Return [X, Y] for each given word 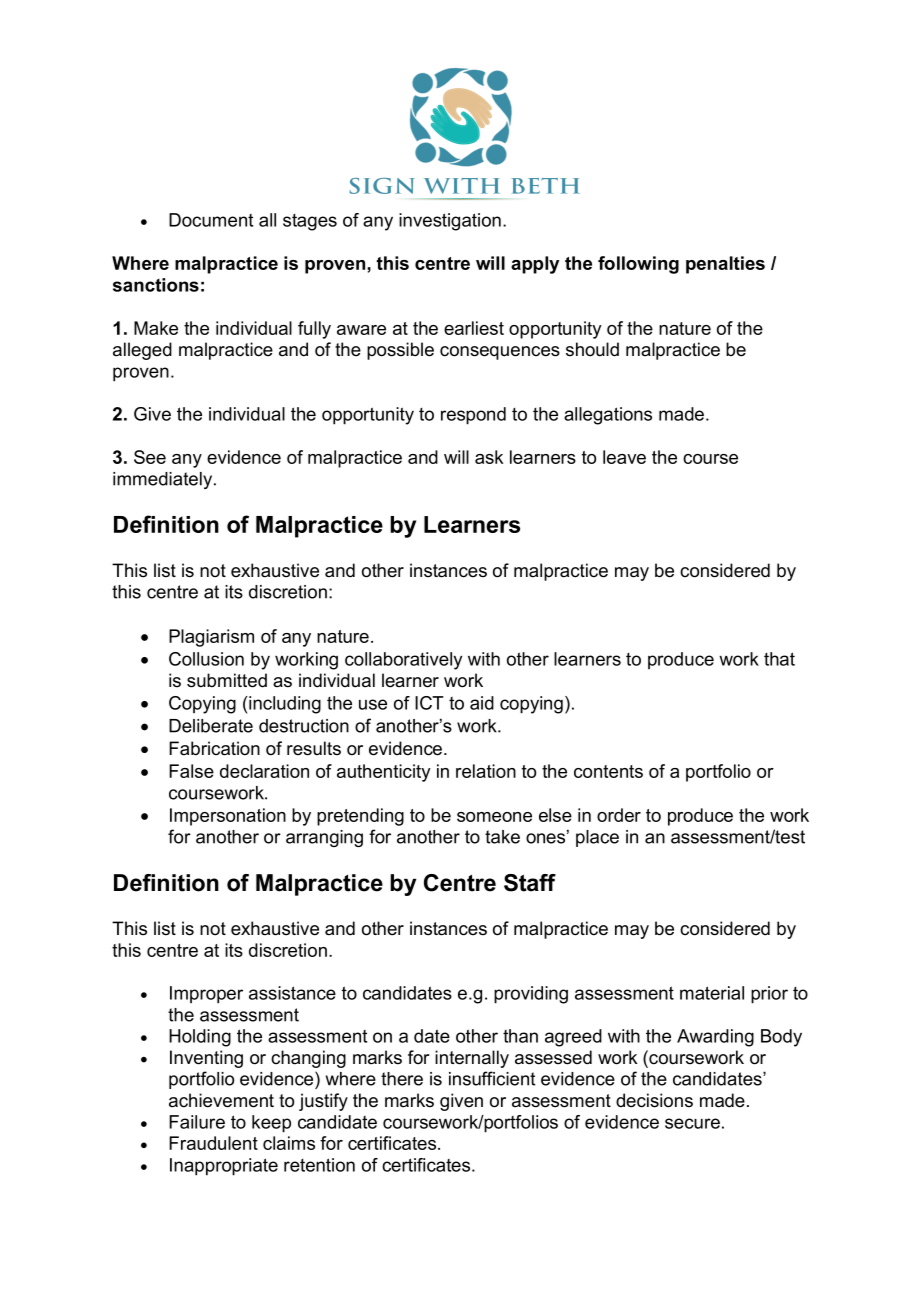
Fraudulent [213, 1143]
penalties [725, 265]
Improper [206, 995]
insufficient [492, 1078]
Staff [530, 883]
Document [211, 220]
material [712, 993]
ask [489, 457]
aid [482, 703]
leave [624, 457]
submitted [227, 680]
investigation [450, 222]
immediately [164, 480]
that [779, 659]
